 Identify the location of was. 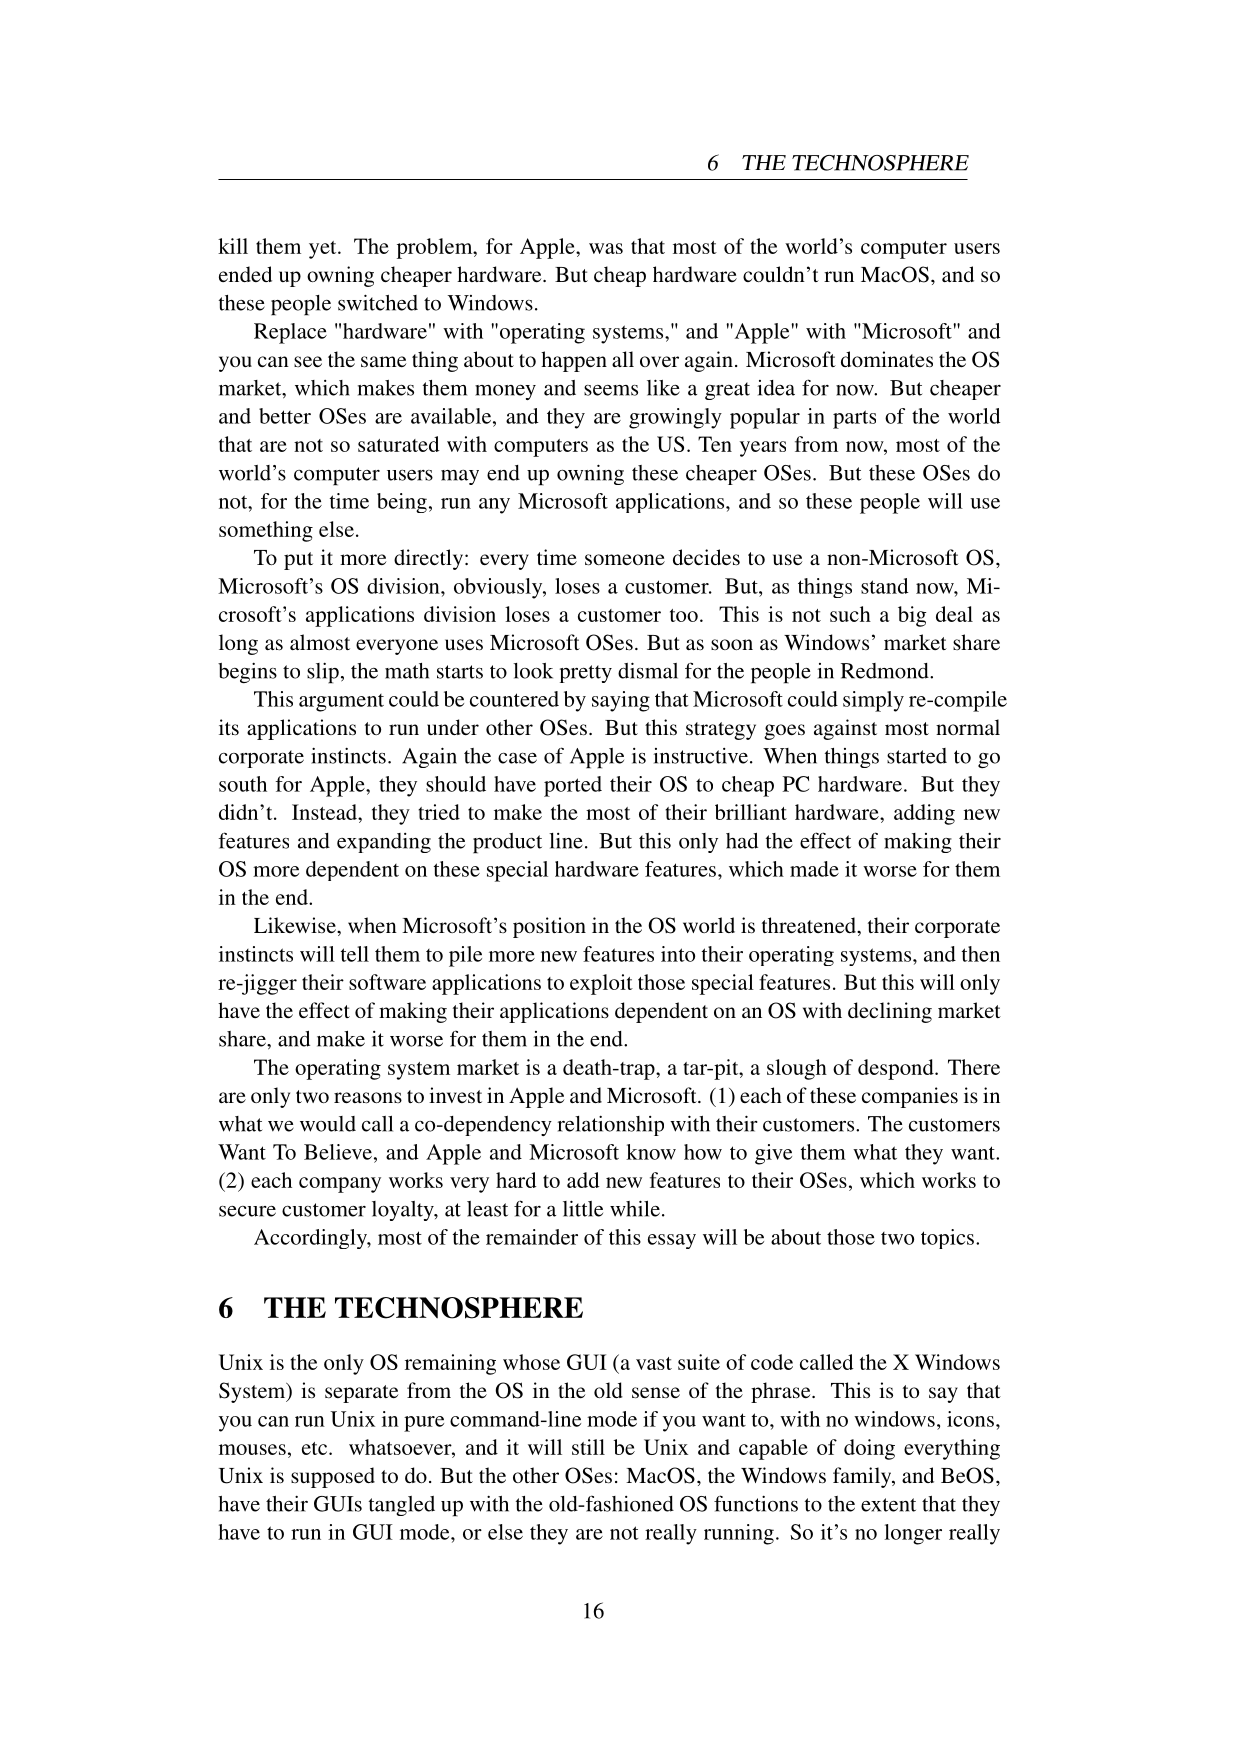
(606, 248).
